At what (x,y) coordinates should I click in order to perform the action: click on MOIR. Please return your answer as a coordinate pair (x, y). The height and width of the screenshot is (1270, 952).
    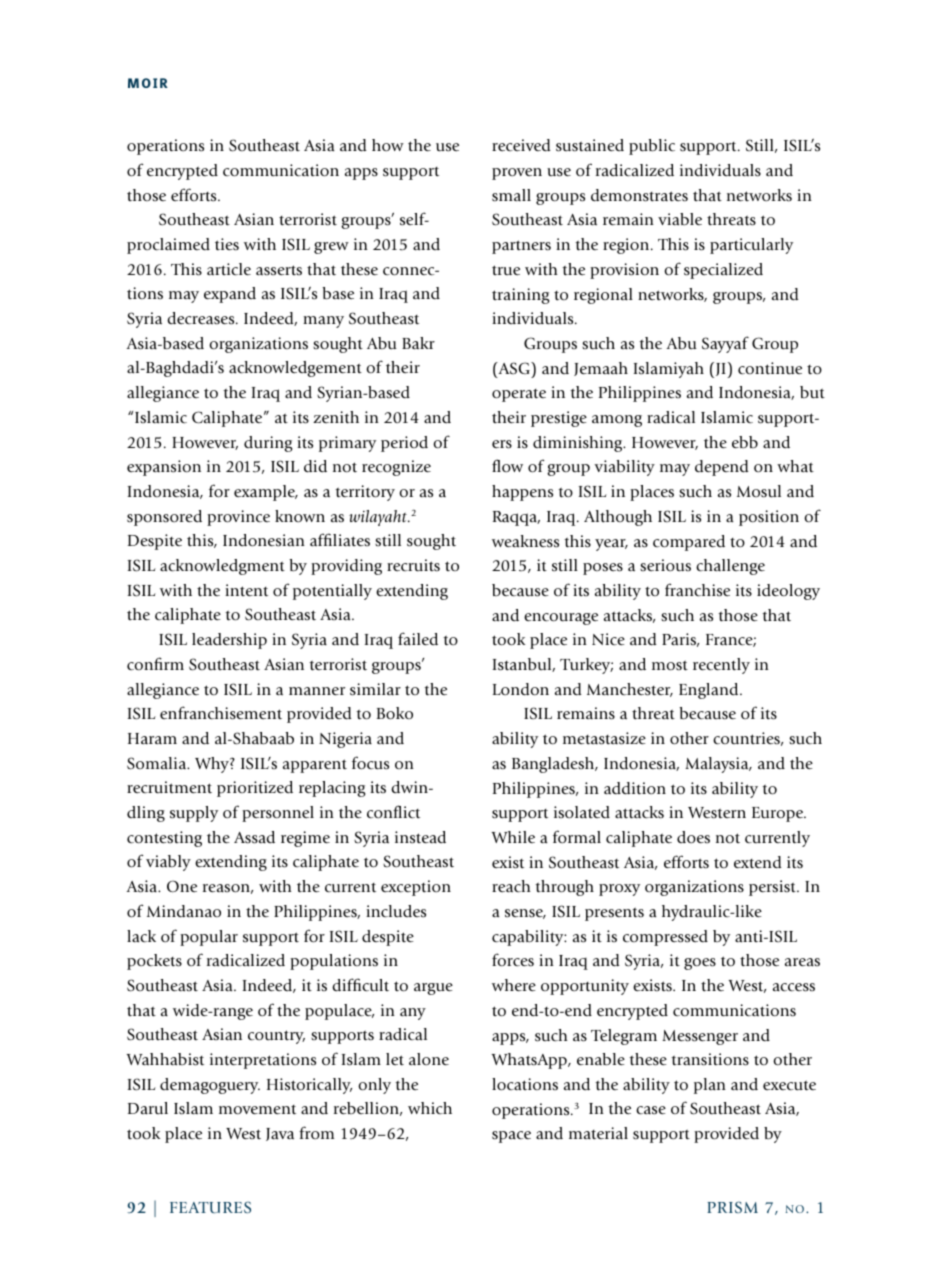
    Looking at the image, I should click on (148, 83).
